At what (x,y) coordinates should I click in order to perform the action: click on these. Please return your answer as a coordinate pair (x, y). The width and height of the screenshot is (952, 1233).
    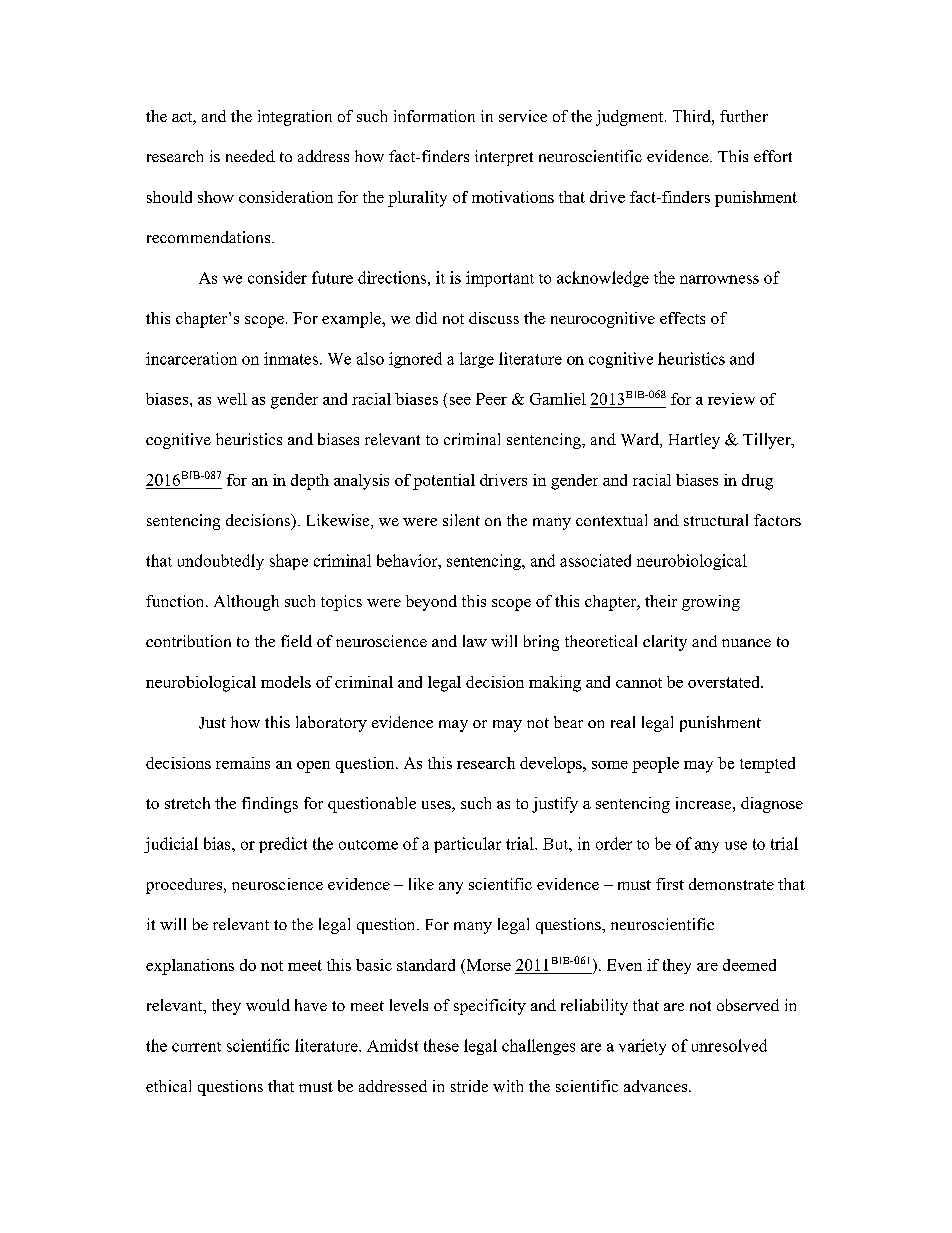
    Looking at the image, I should click on (441, 1045).
